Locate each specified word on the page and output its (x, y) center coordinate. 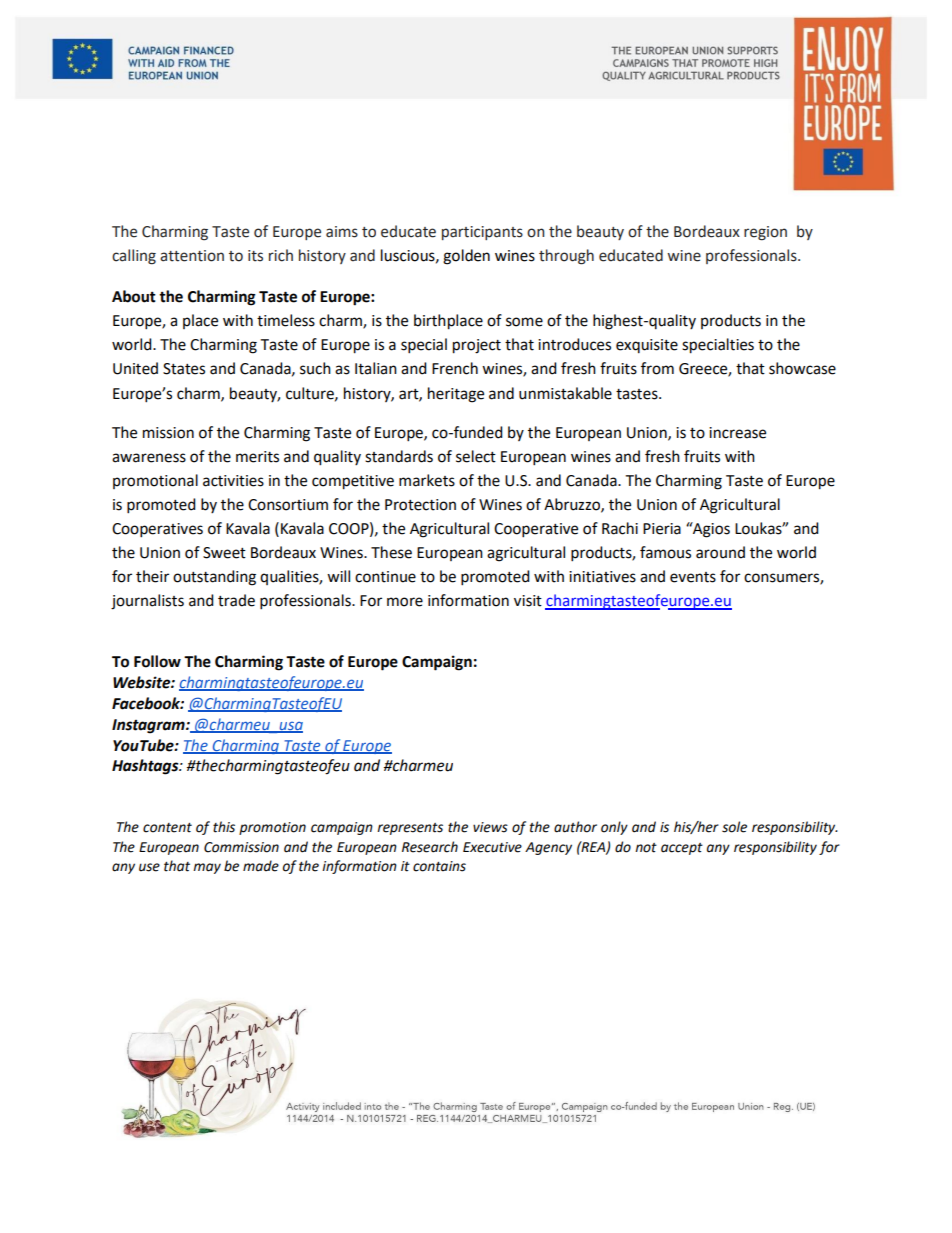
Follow (157, 661)
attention (192, 256)
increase (737, 433)
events (693, 577)
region (765, 233)
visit (528, 601)
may (207, 868)
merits (257, 457)
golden (466, 257)
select (476, 456)
